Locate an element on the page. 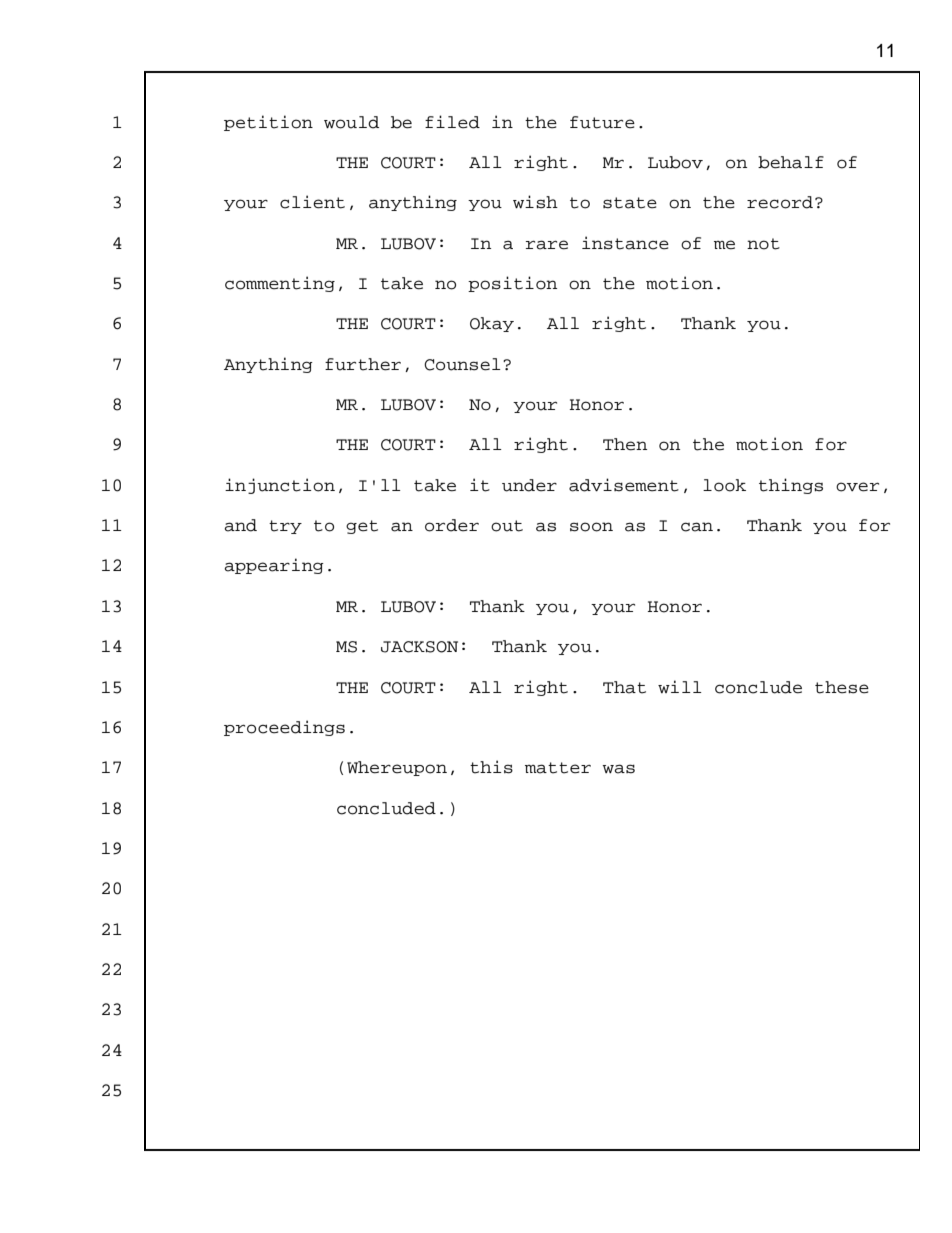 Image resolution: width=952 pixels, height=1233 pixels. would is located at coordinates (351, 122).
